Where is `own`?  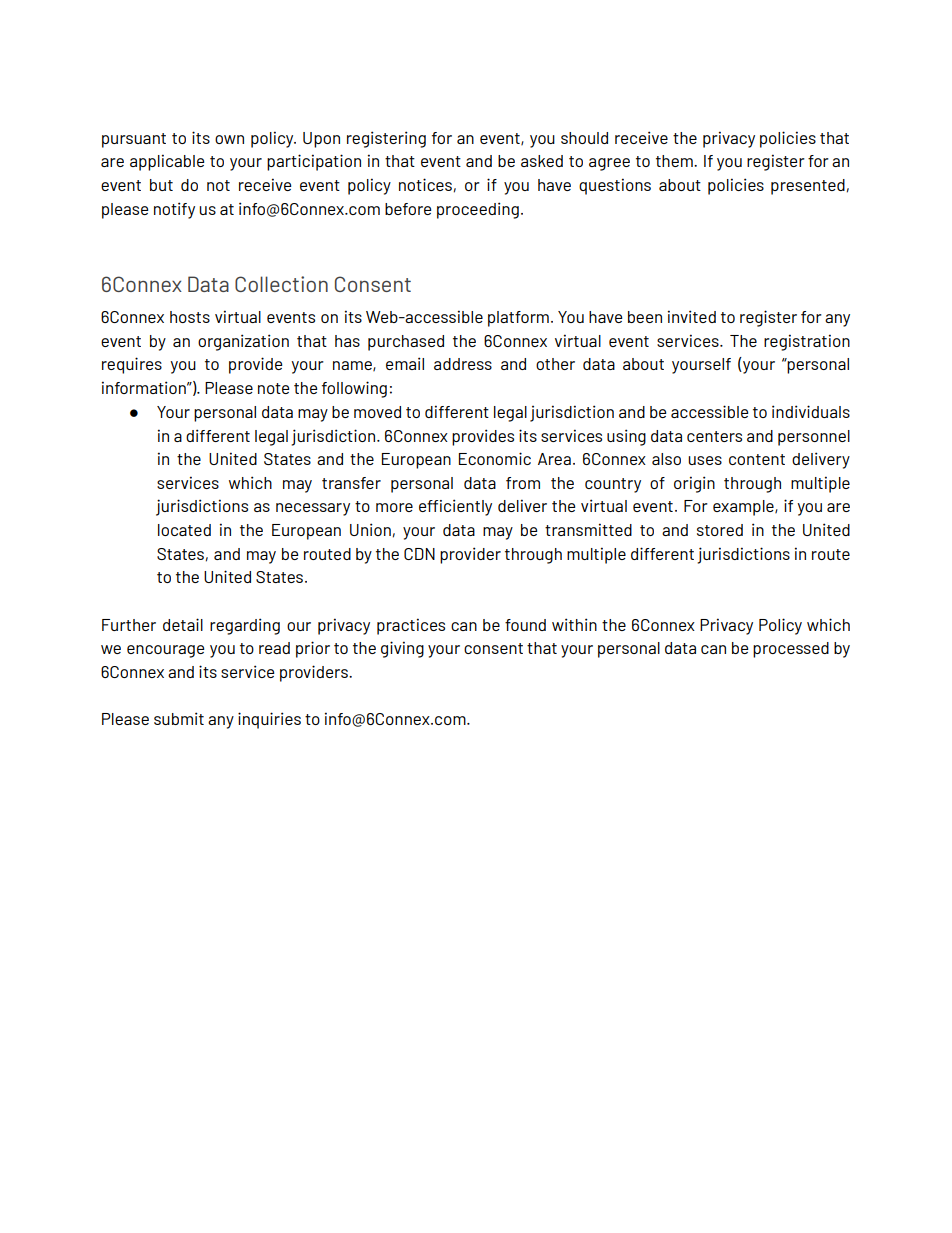 own is located at coordinates (229, 139).
